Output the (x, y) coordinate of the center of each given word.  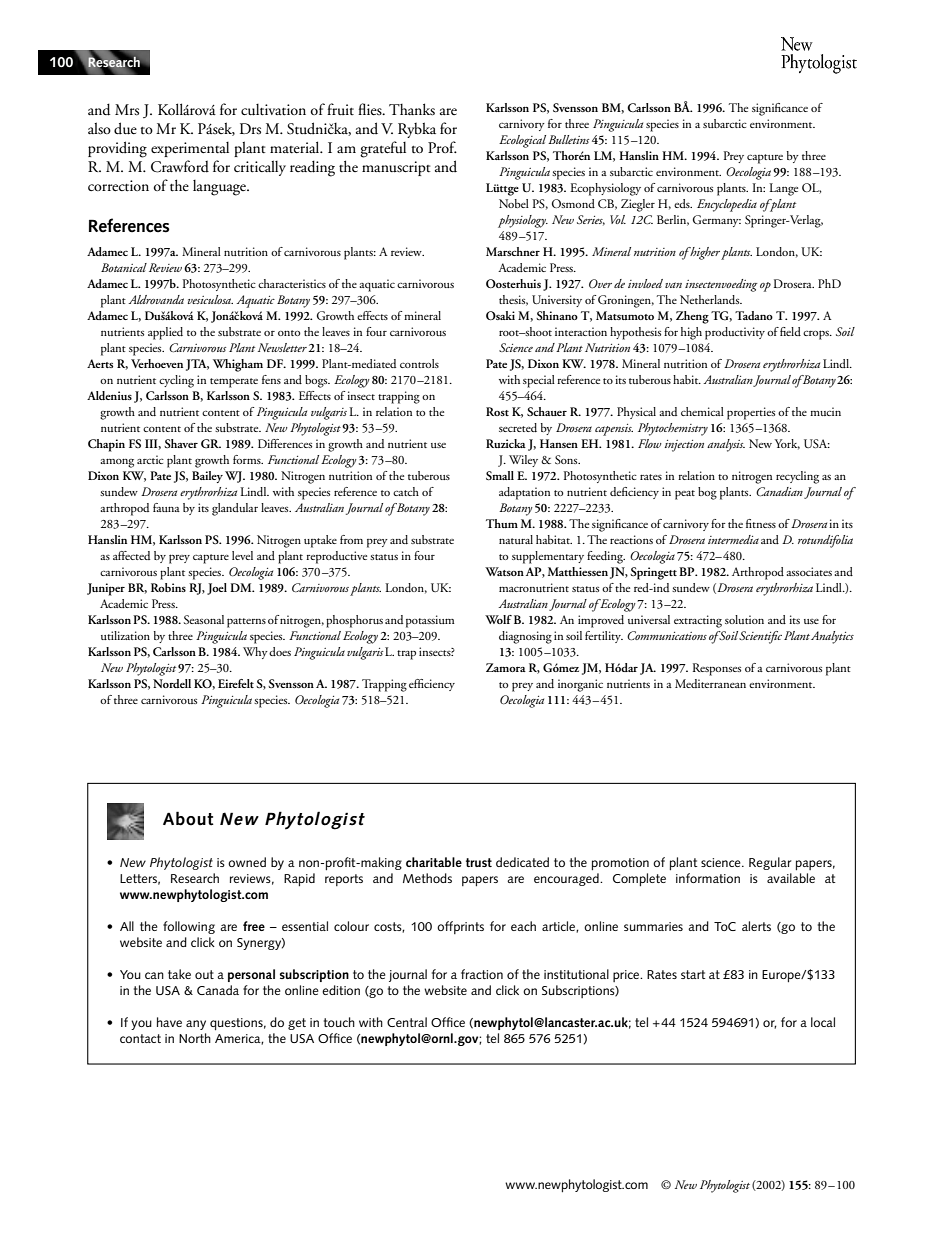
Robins (168, 587)
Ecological (522, 141)
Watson (504, 571)
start (693, 974)
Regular (770, 863)
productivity (735, 333)
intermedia (733, 539)
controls (419, 363)
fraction (482, 974)
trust (479, 862)
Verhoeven (157, 363)
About (188, 818)
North (195, 1038)
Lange (783, 189)
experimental (190, 149)
